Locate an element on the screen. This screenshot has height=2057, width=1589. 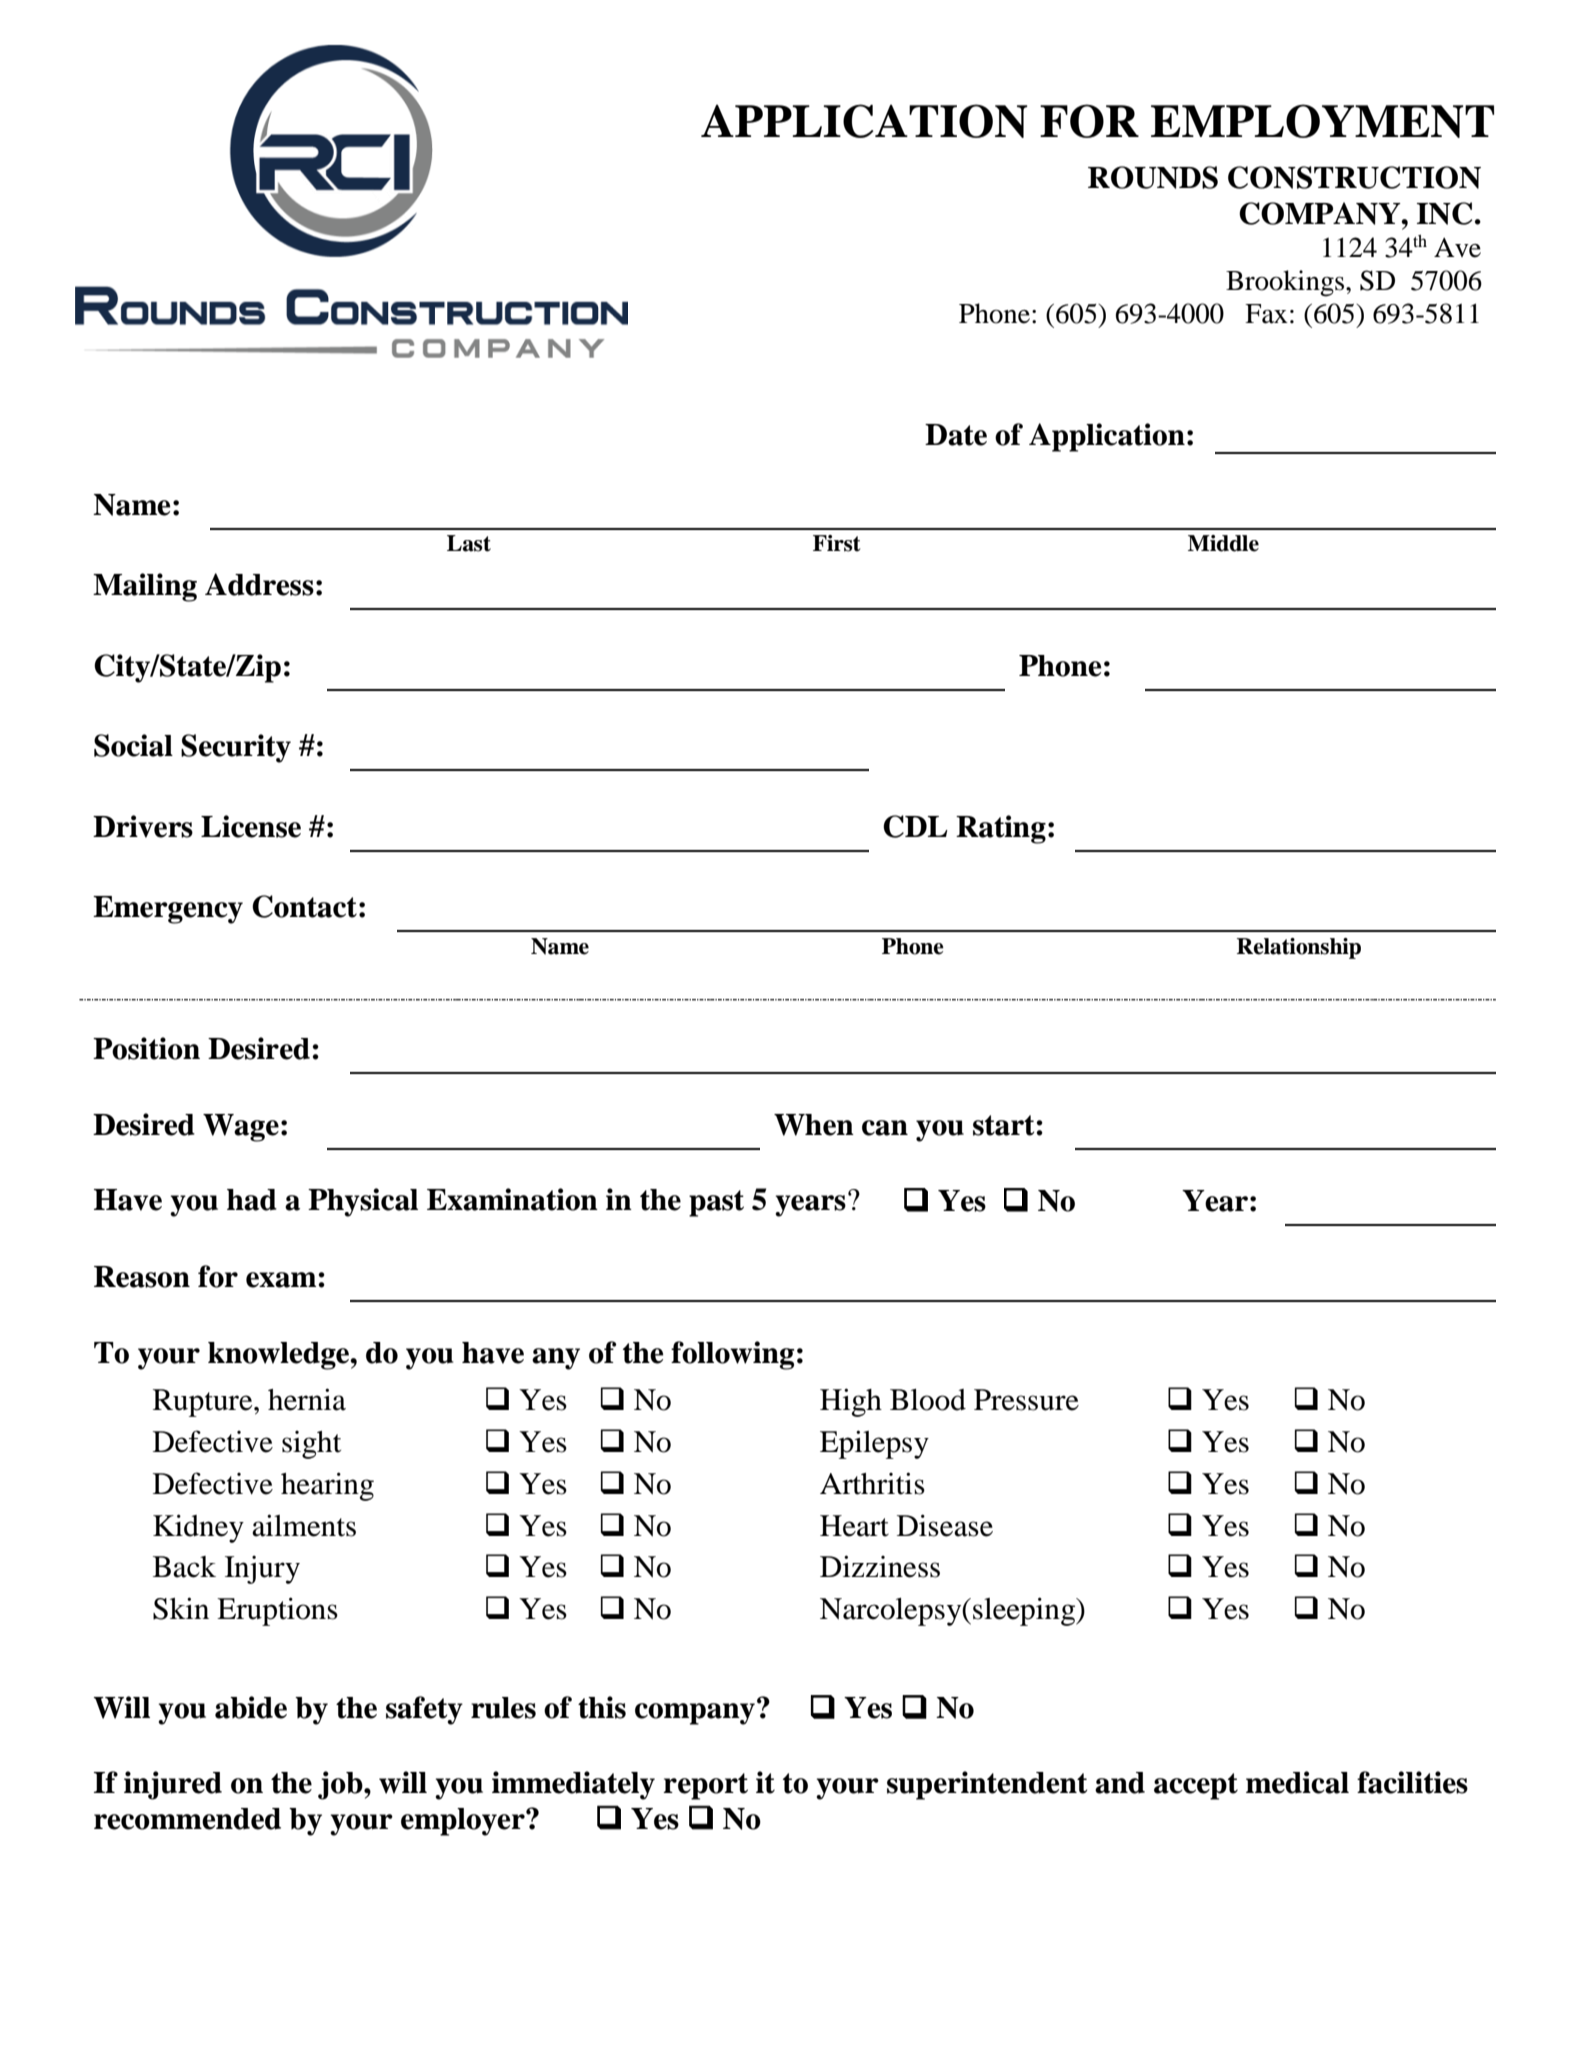
ROUNDS is located at coordinates (1153, 177).
